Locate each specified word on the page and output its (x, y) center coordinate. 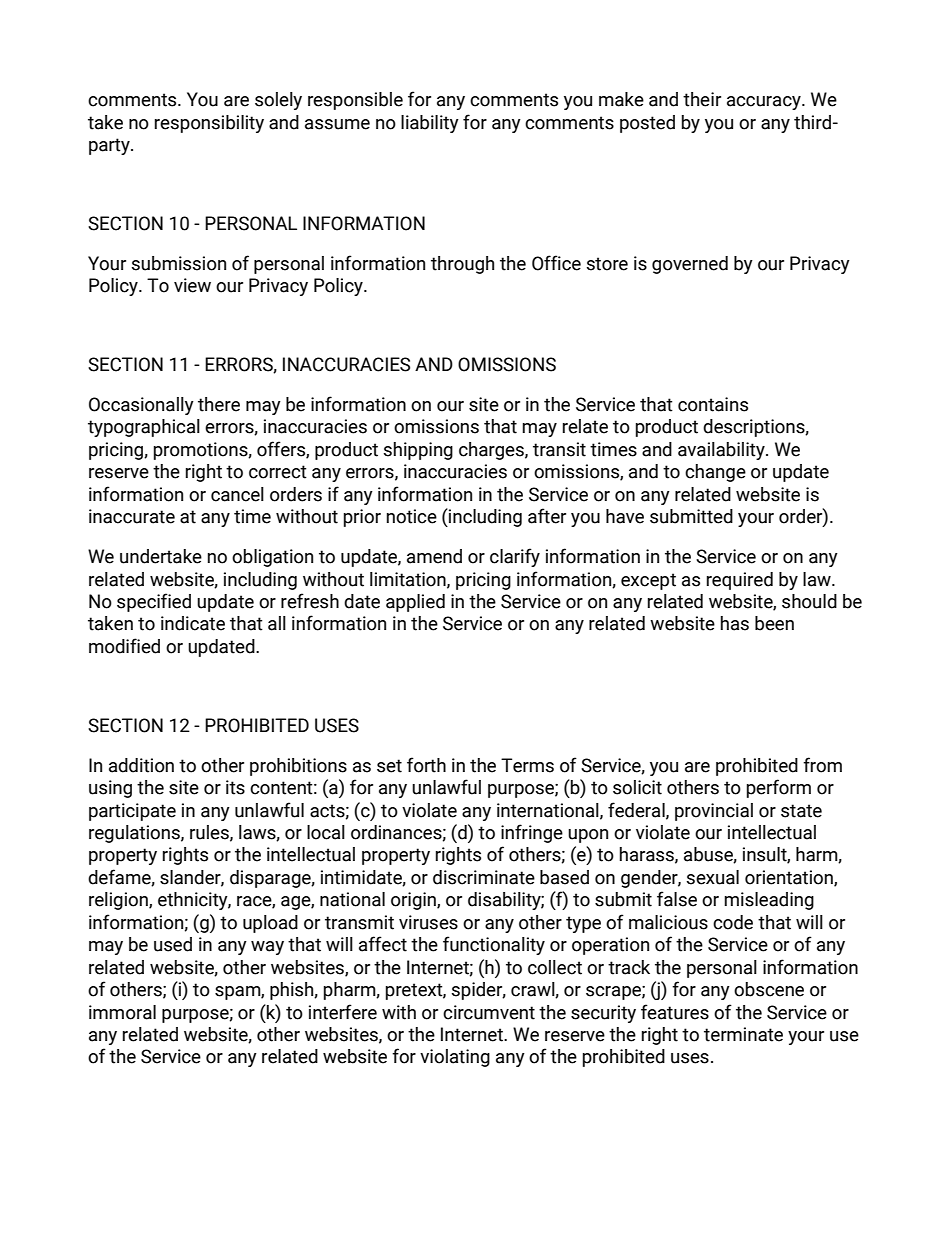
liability (430, 124)
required (740, 581)
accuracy (765, 103)
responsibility (209, 124)
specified (154, 602)
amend (434, 556)
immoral (122, 1012)
